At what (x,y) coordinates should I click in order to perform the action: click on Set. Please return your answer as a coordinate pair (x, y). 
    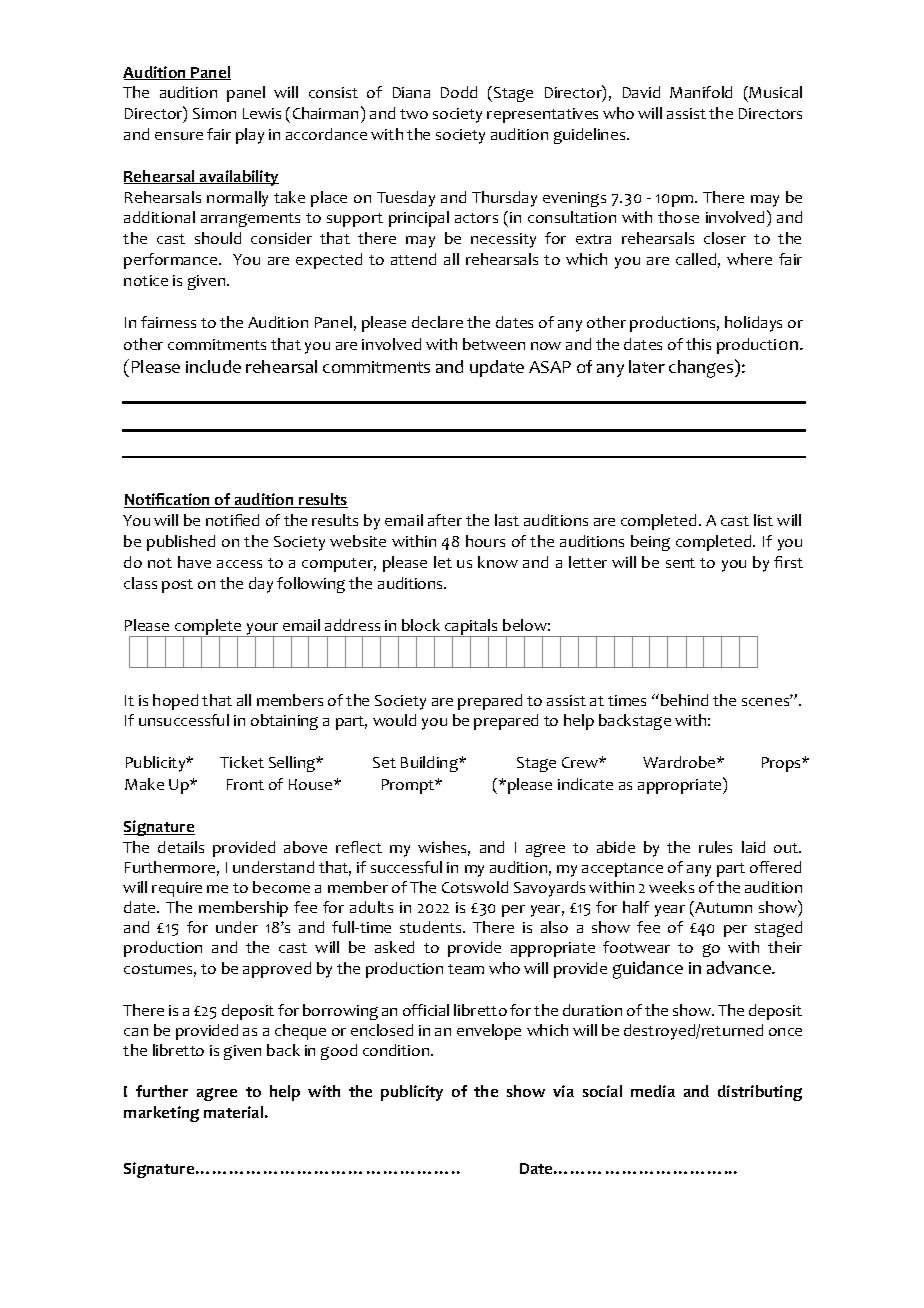
    Looking at the image, I should click on (384, 762).
